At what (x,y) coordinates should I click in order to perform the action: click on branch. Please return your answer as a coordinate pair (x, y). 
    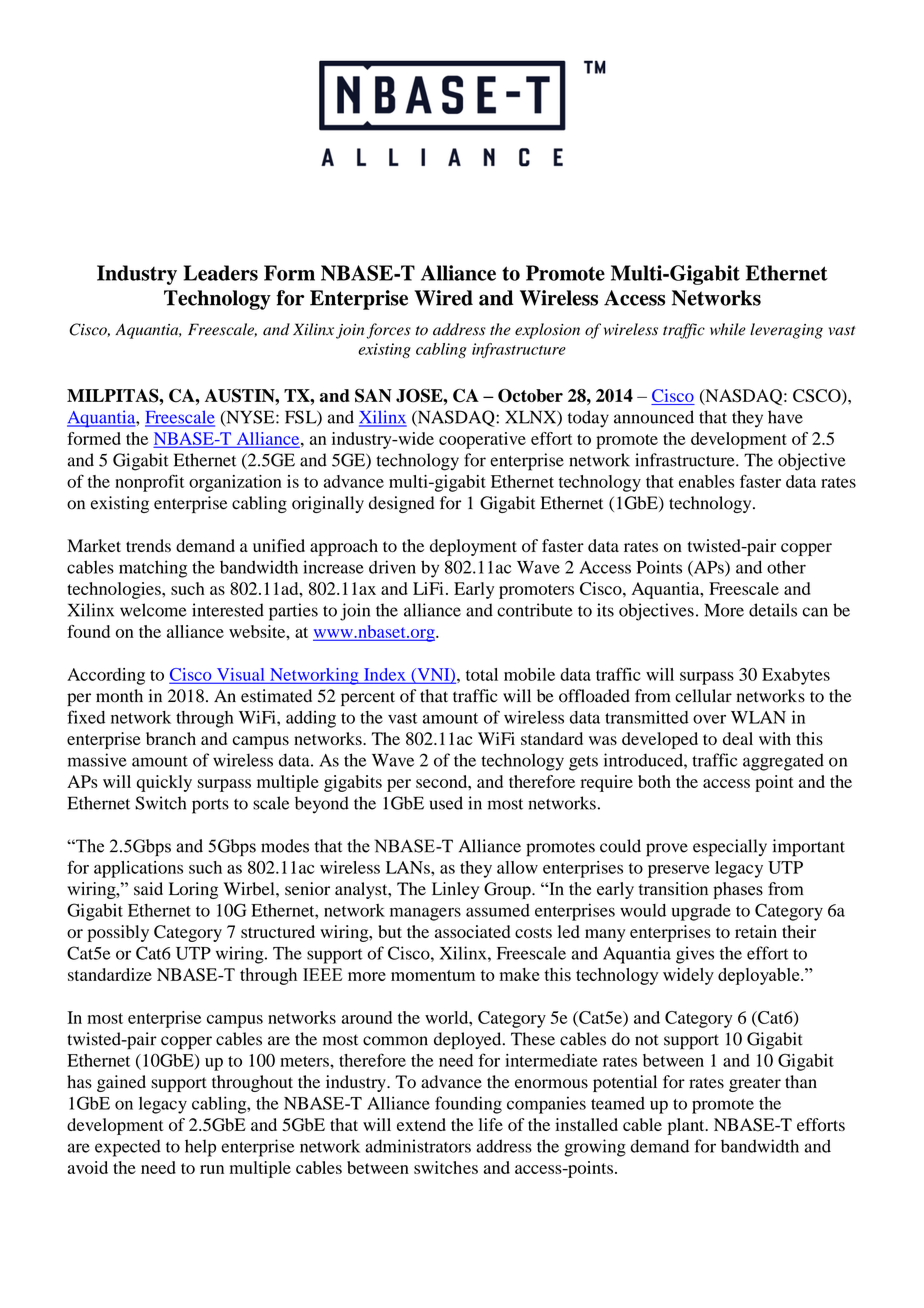
    Looking at the image, I should click on (171, 738).
